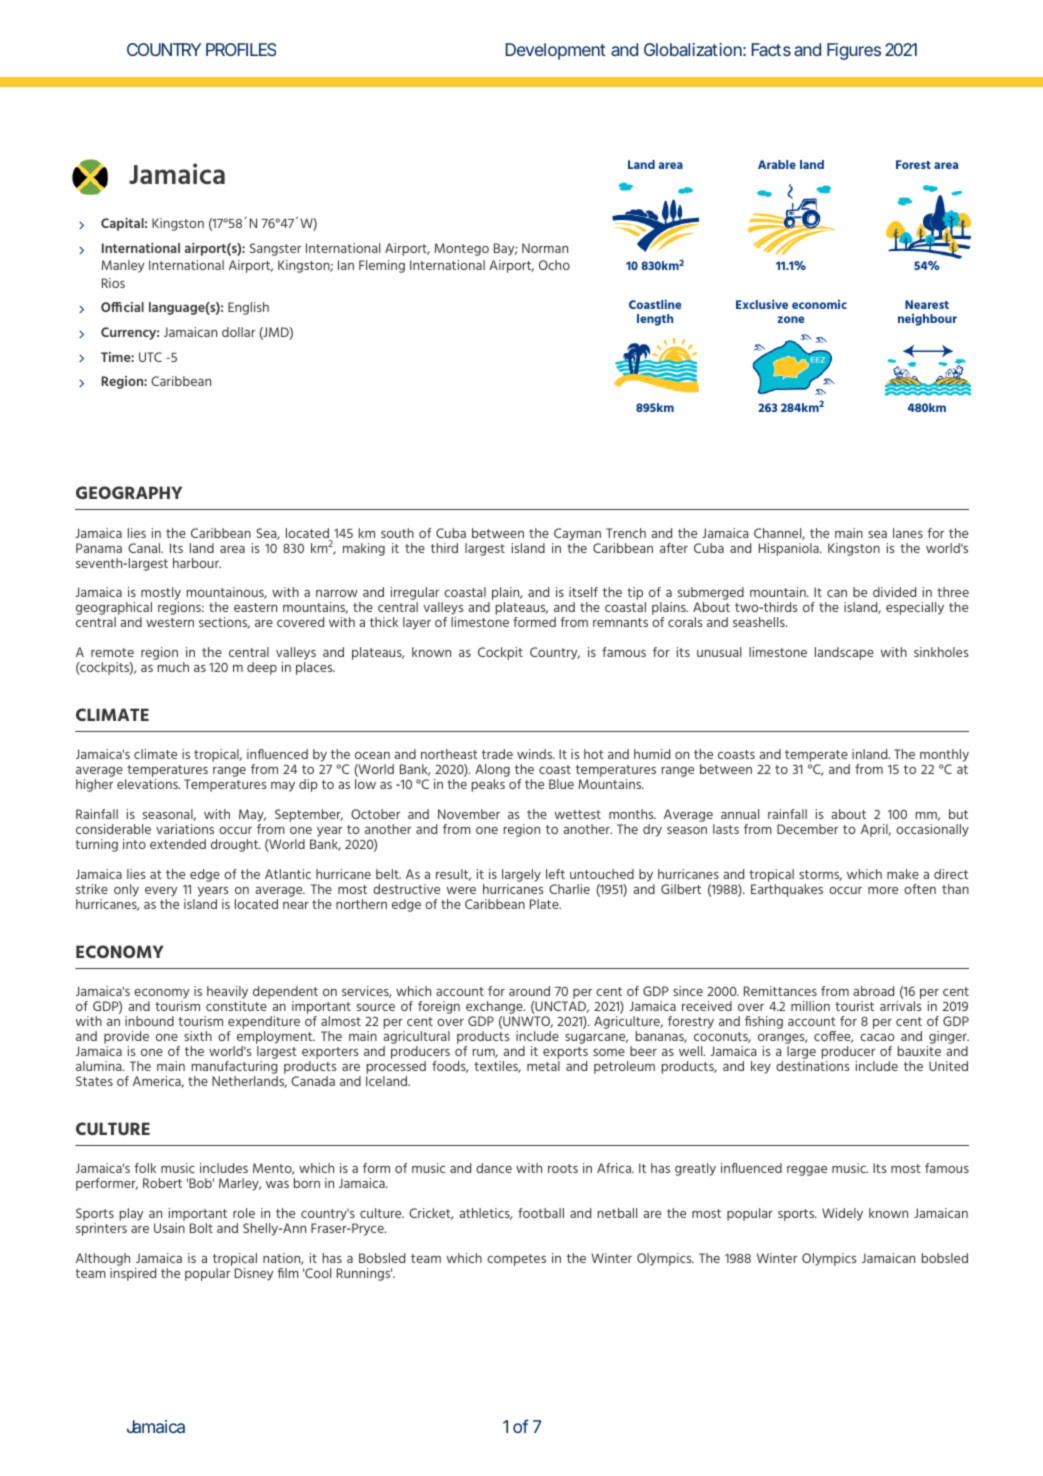  What do you see at coordinates (516, 1260) in the screenshot?
I see `competes` at bounding box center [516, 1260].
